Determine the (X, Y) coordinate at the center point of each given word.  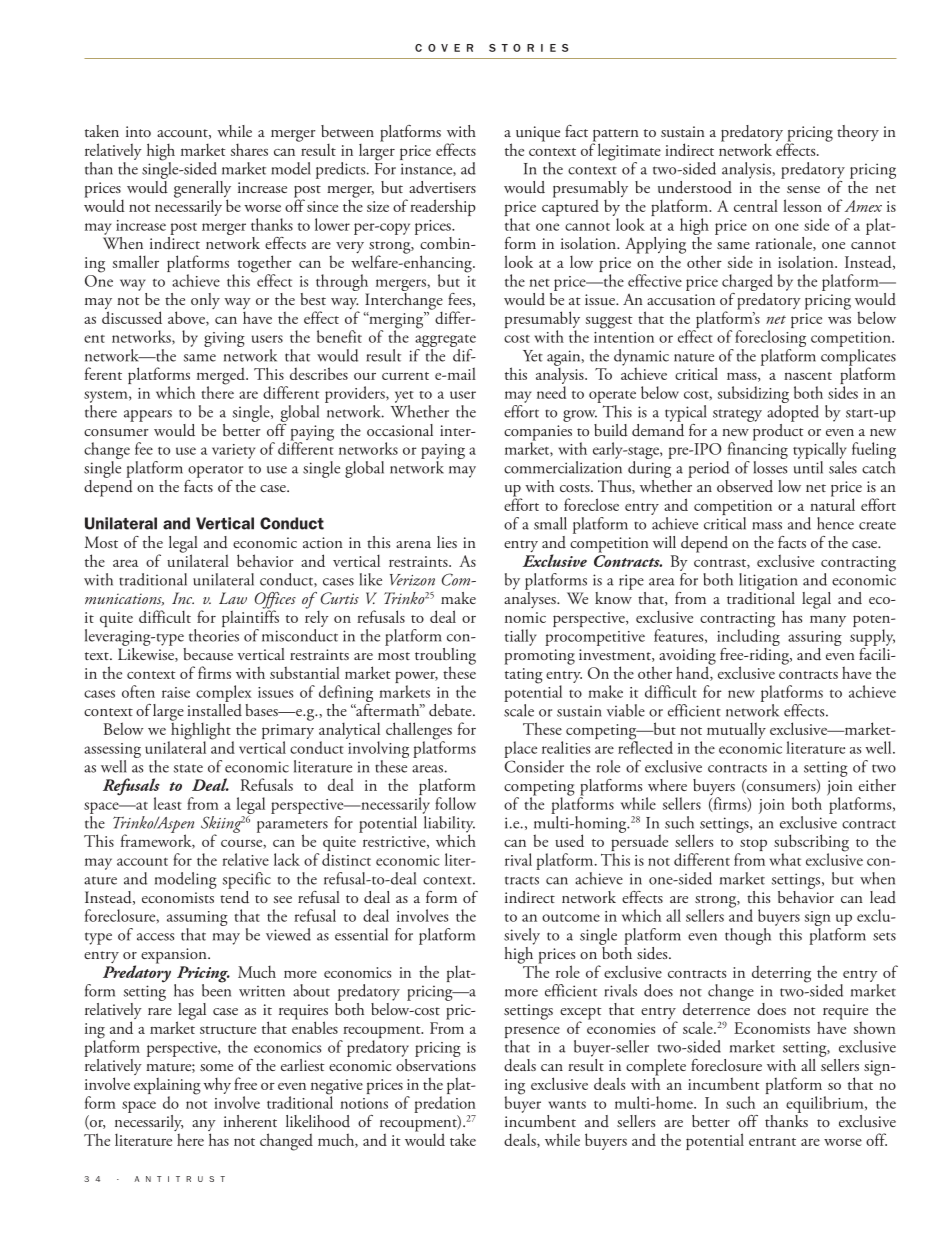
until (808, 467)
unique (538, 134)
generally (202, 190)
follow (455, 803)
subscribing (811, 844)
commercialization (563, 467)
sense (803, 189)
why (217, 1086)
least (167, 803)
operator (215, 471)
